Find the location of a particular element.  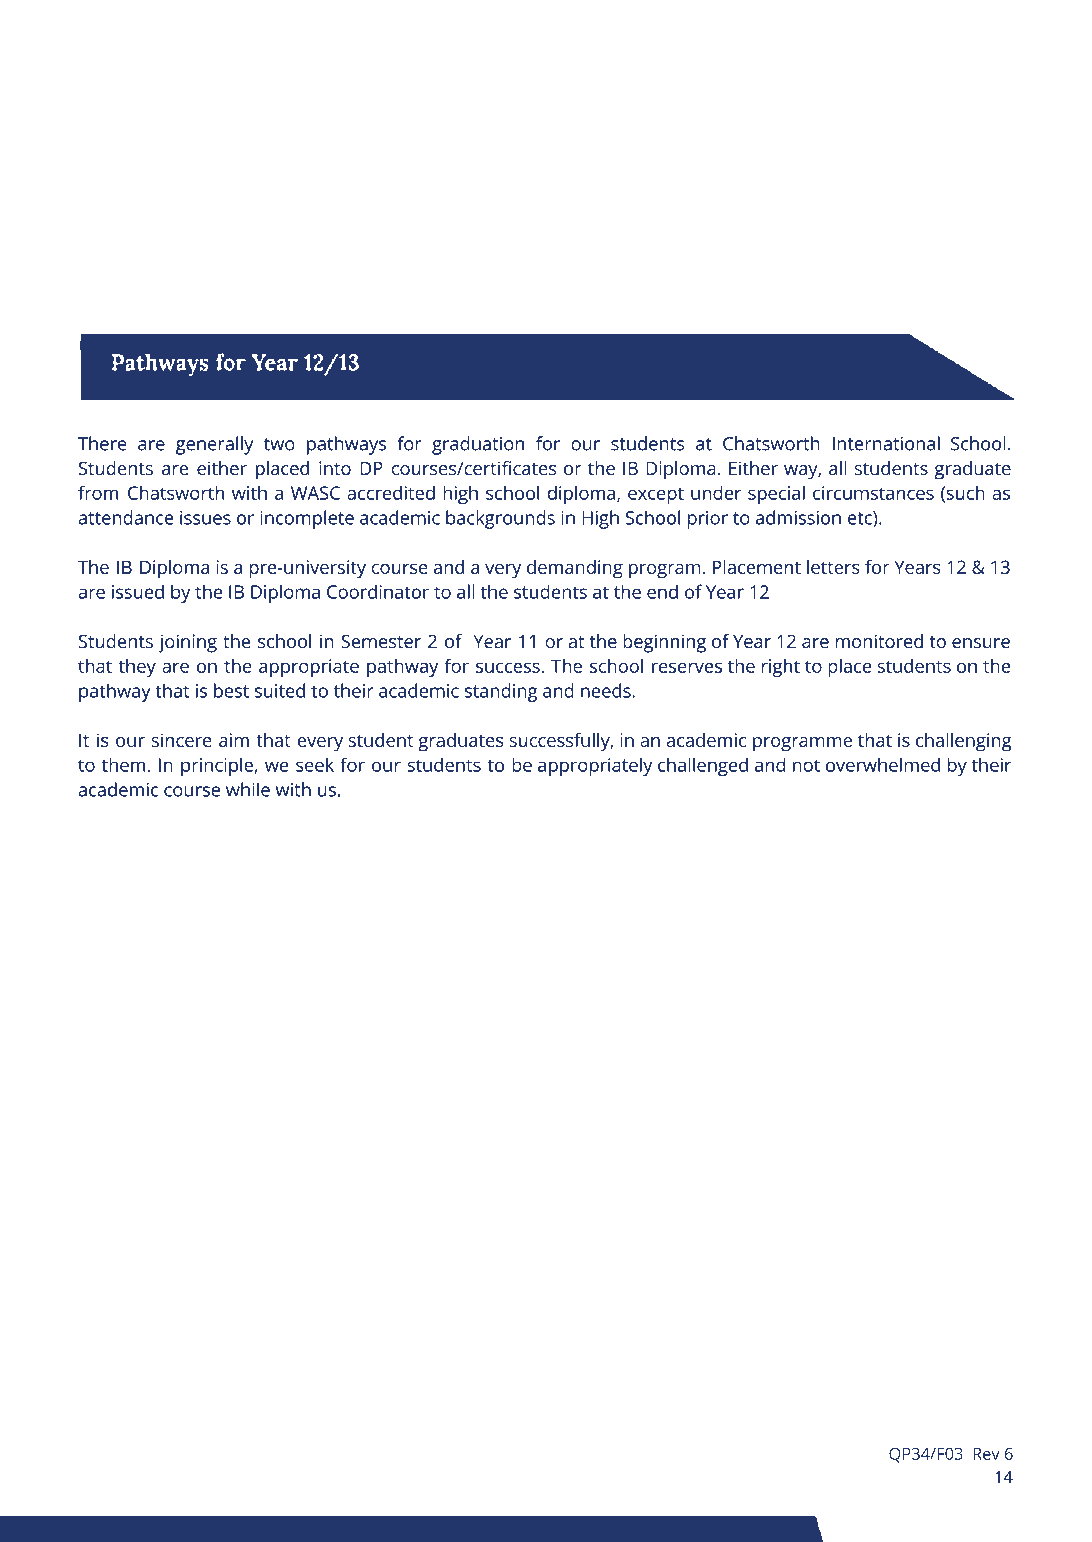

seek is located at coordinates (315, 764).
